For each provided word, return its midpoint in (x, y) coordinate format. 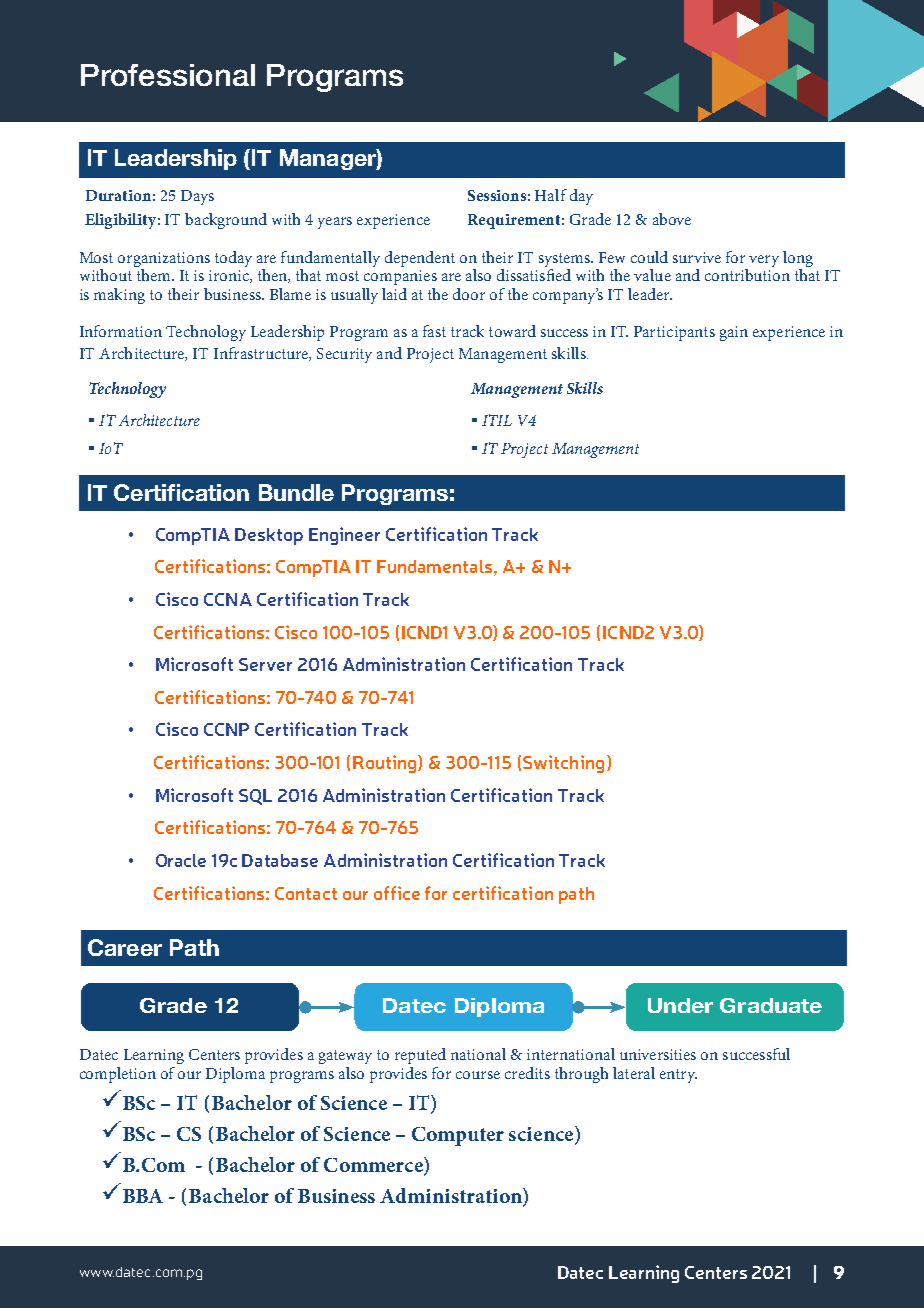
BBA (143, 1196)
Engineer (344, 536)
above (672, 219)
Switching (563, 764)
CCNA (228, 599)
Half (551, 195)
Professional (168, 75)
